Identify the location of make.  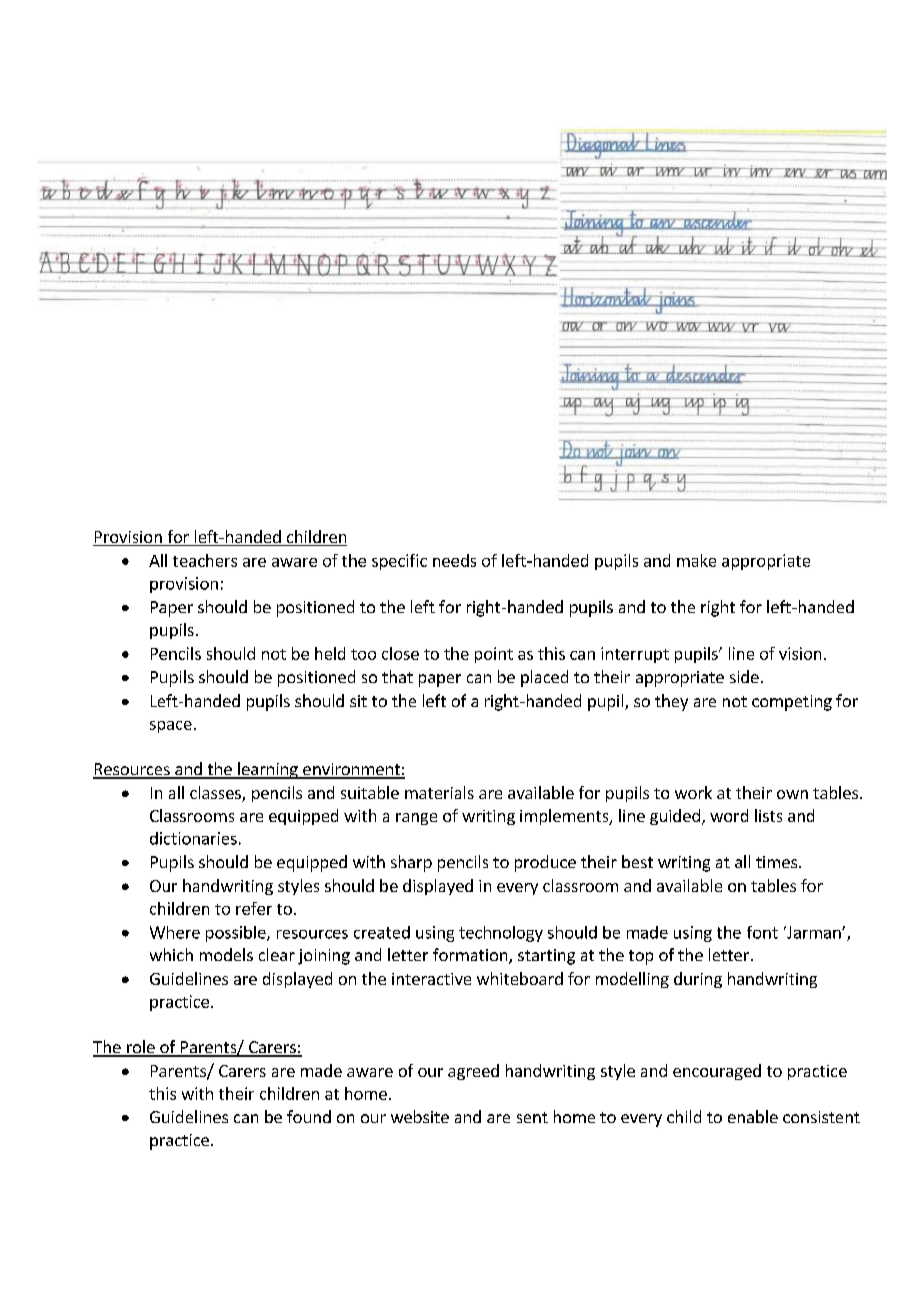
(696, 560).
